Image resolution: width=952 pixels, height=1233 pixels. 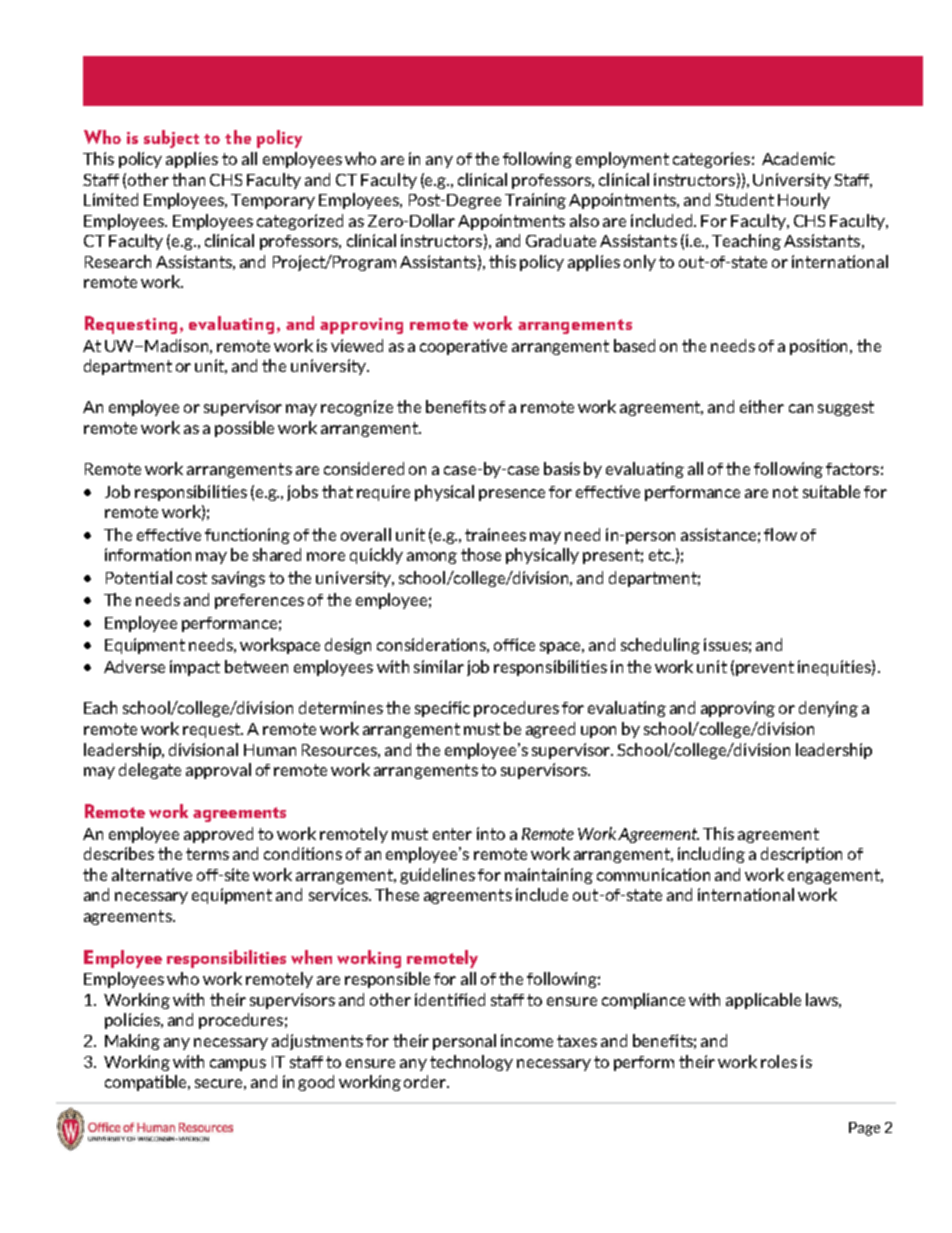 What do you see at coordinates (147, 1083) in the screenshot?
I see `compatible` at bounding box center [147, 1083].
